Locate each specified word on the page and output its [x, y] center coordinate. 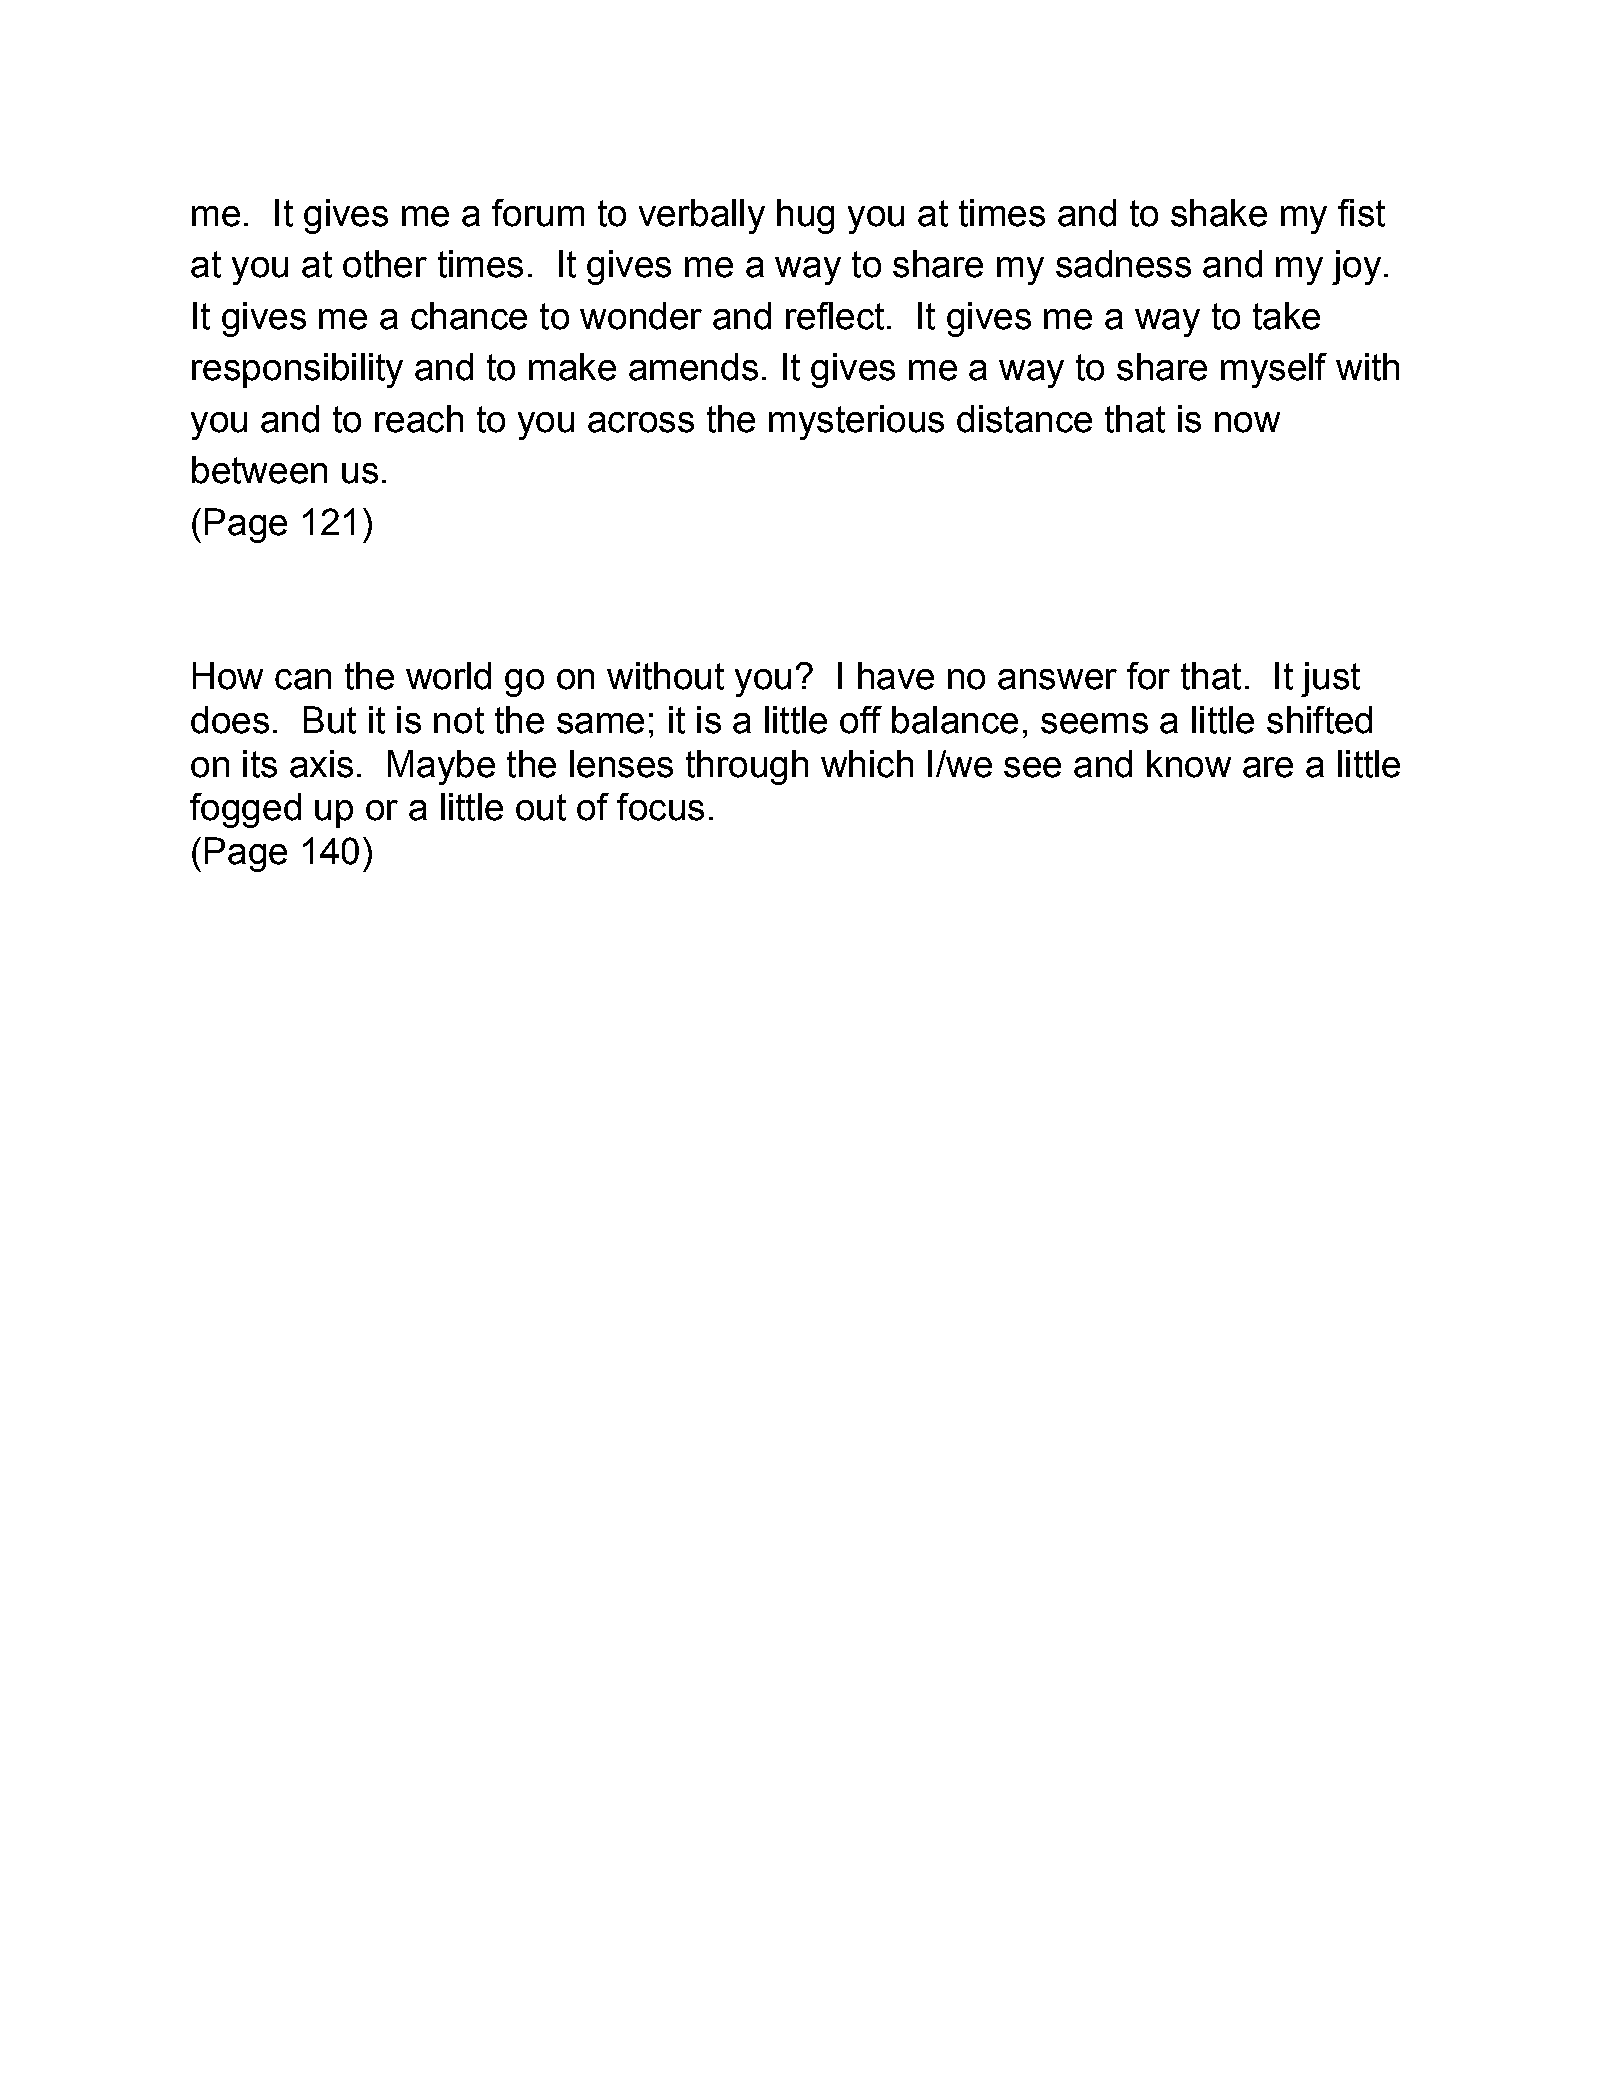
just [1330, 679]
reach [419, 419]
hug [805, 216]
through [747, 767]
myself [1274, 370]
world [448, 676]
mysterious [856, 422]
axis [321, 764]
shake [1219, 213]
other [385, 264]
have [896, 676]
